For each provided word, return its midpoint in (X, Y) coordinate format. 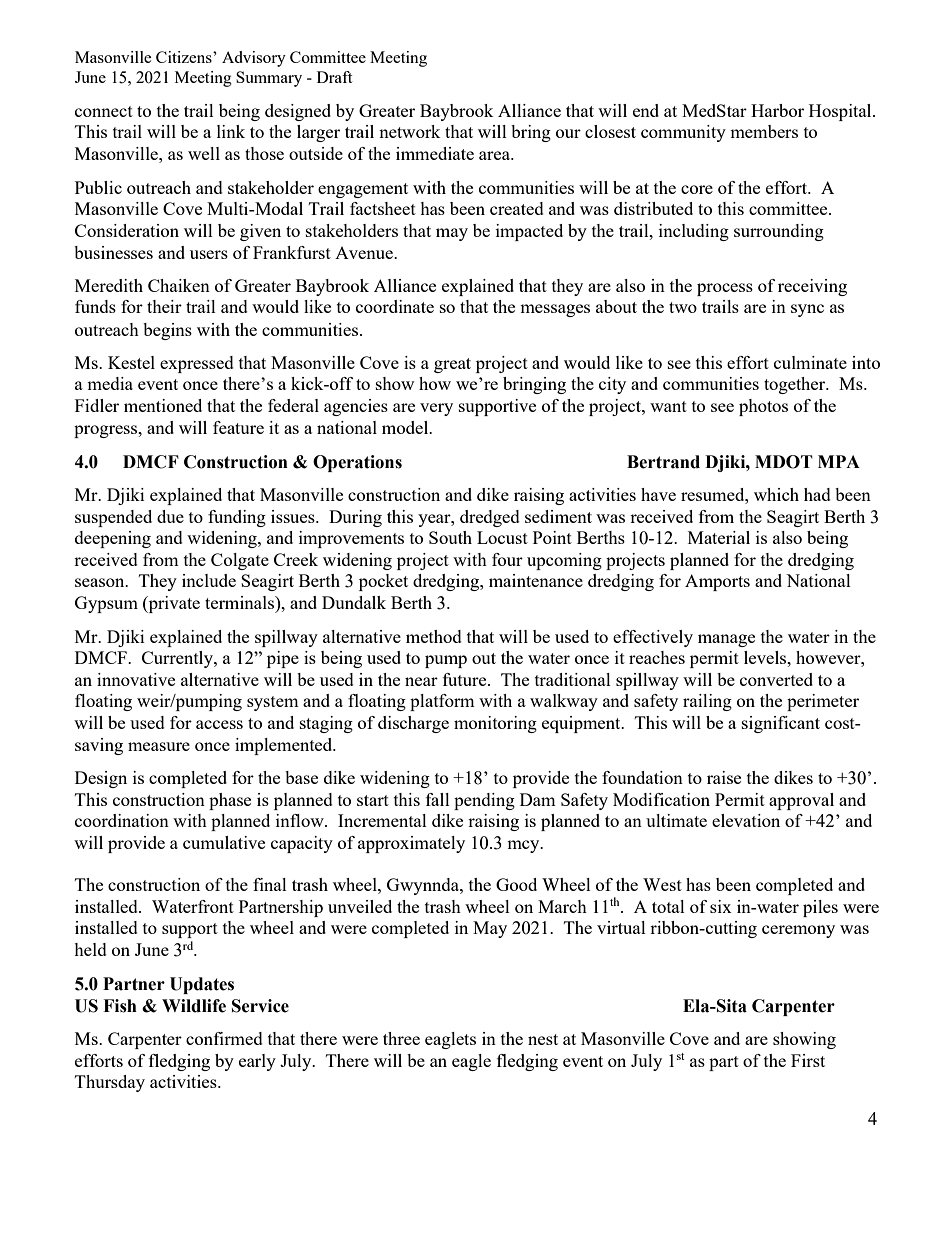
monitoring (495, 724)
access (219, 724)
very (436, 409)
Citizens (185, 57)
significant (781, 724)
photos (763, 407)
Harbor (777, 110)
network (410, 131)
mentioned (163, 405)
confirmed (224, 1038)
